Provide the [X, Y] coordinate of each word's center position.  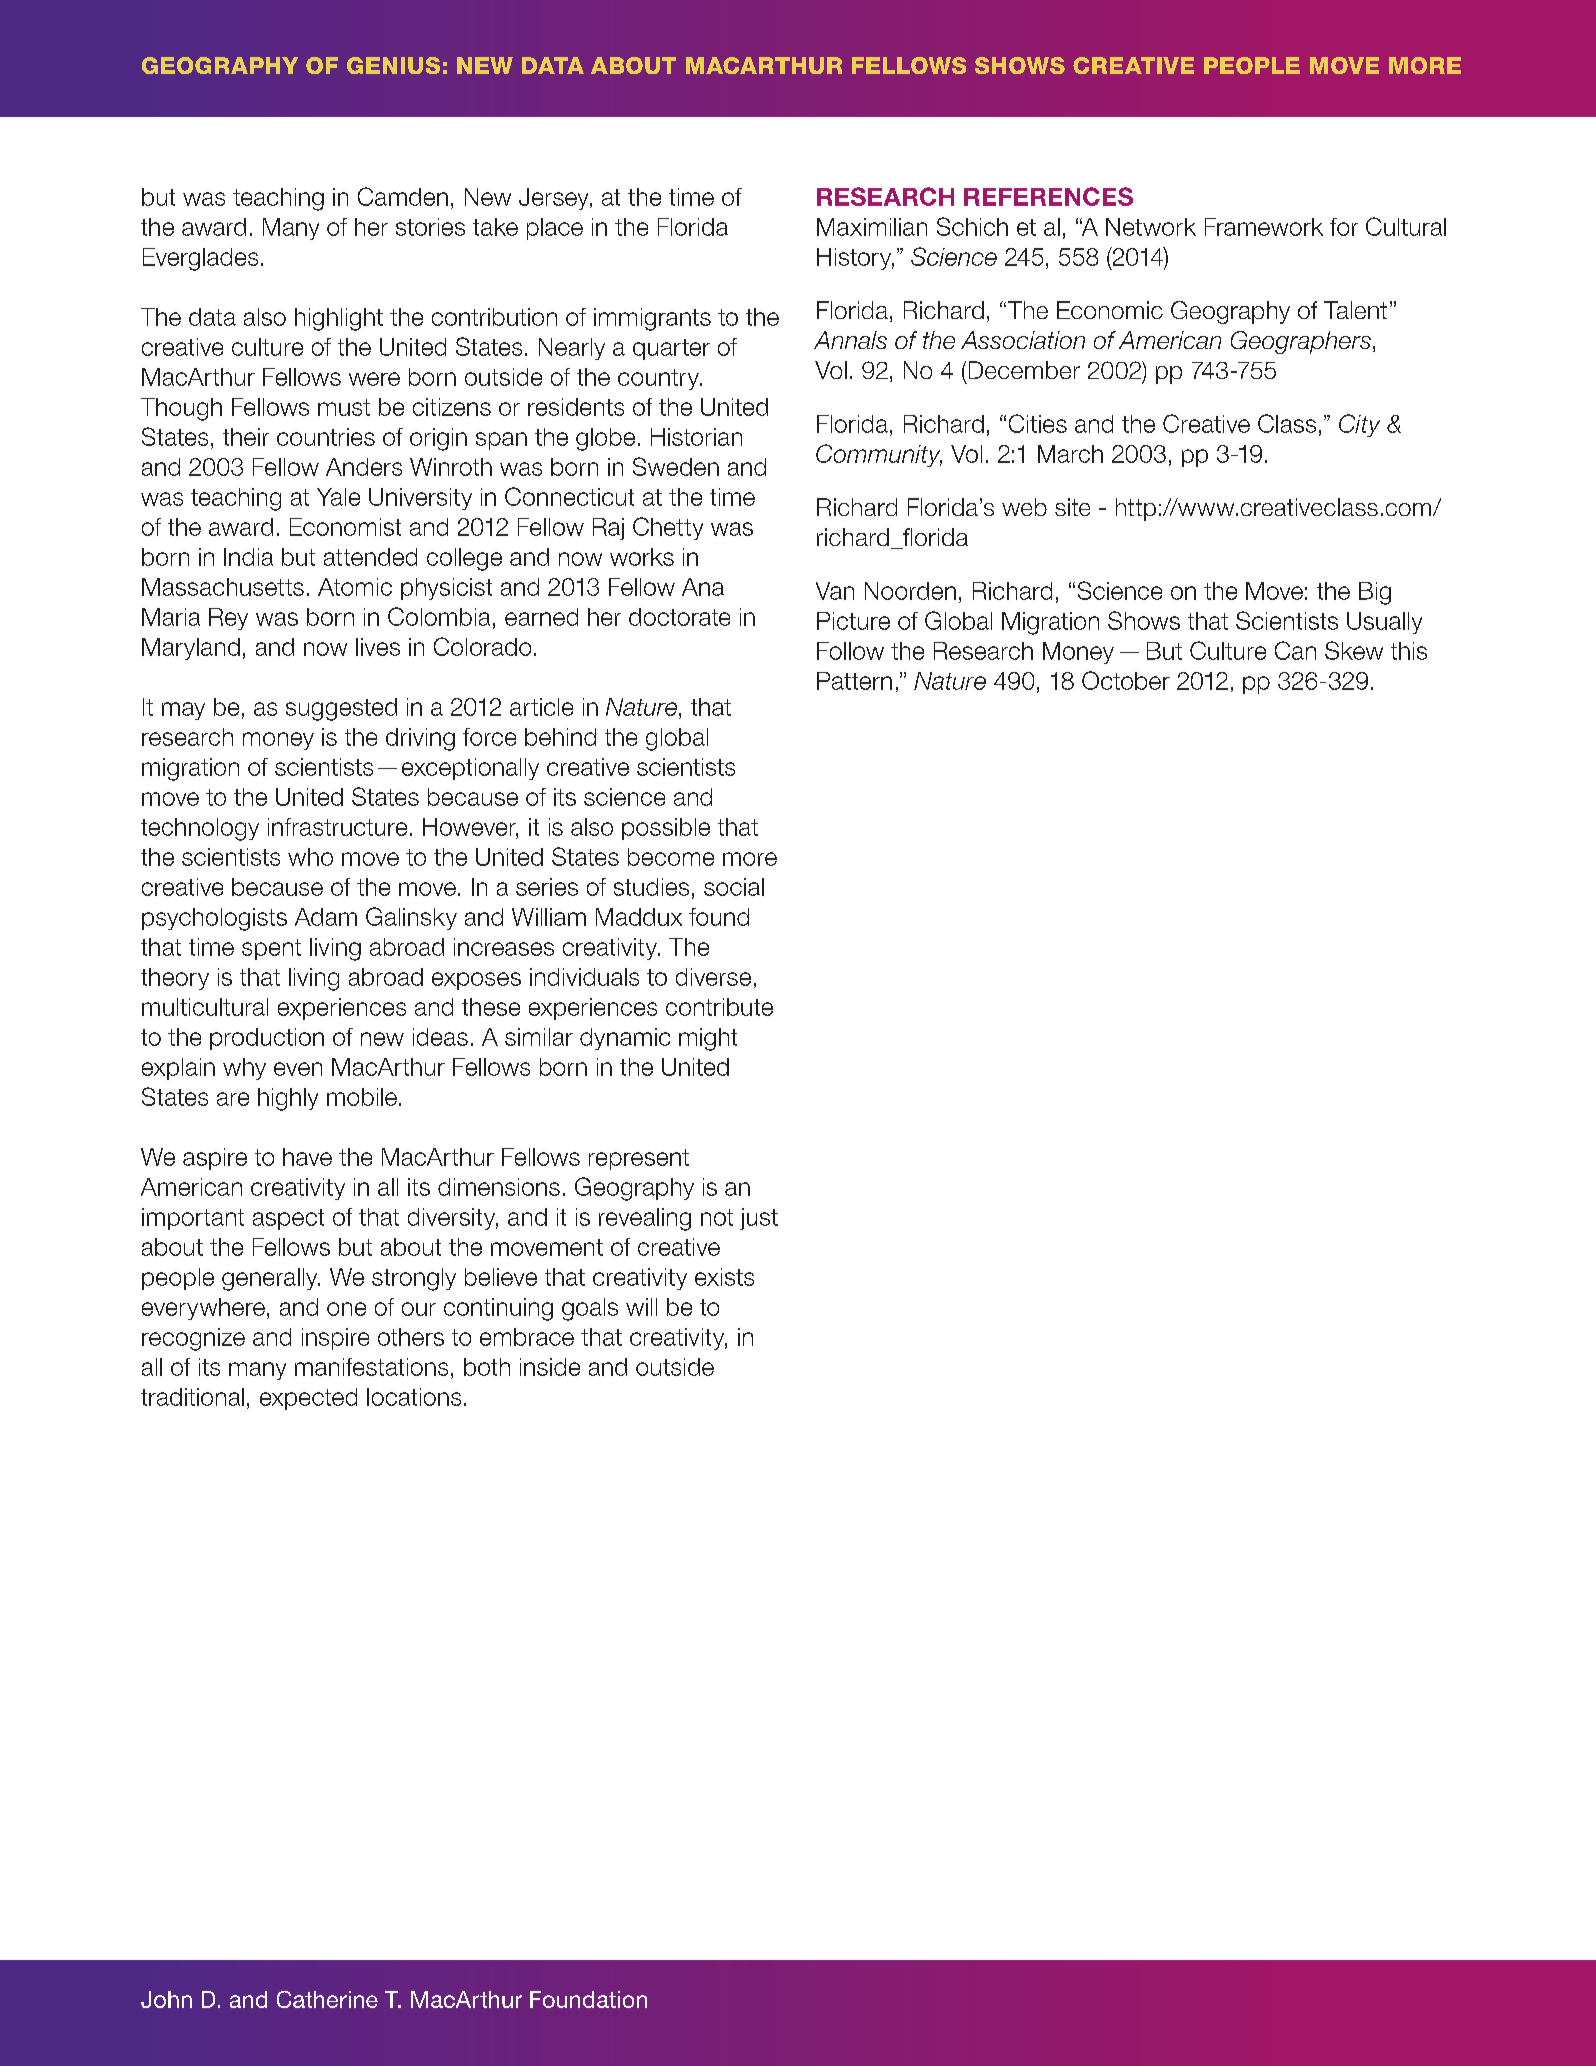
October [1126, 680]
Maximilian [872, 227]
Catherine [327, 1999]
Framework [1264, 227]
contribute [719, 1007]
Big [1375, 593]
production [267, 1039]
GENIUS [393, 65]
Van [835, 591]
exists [724, 1277]
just [759, 1219]
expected [308, 1399]
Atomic [355, 587]
